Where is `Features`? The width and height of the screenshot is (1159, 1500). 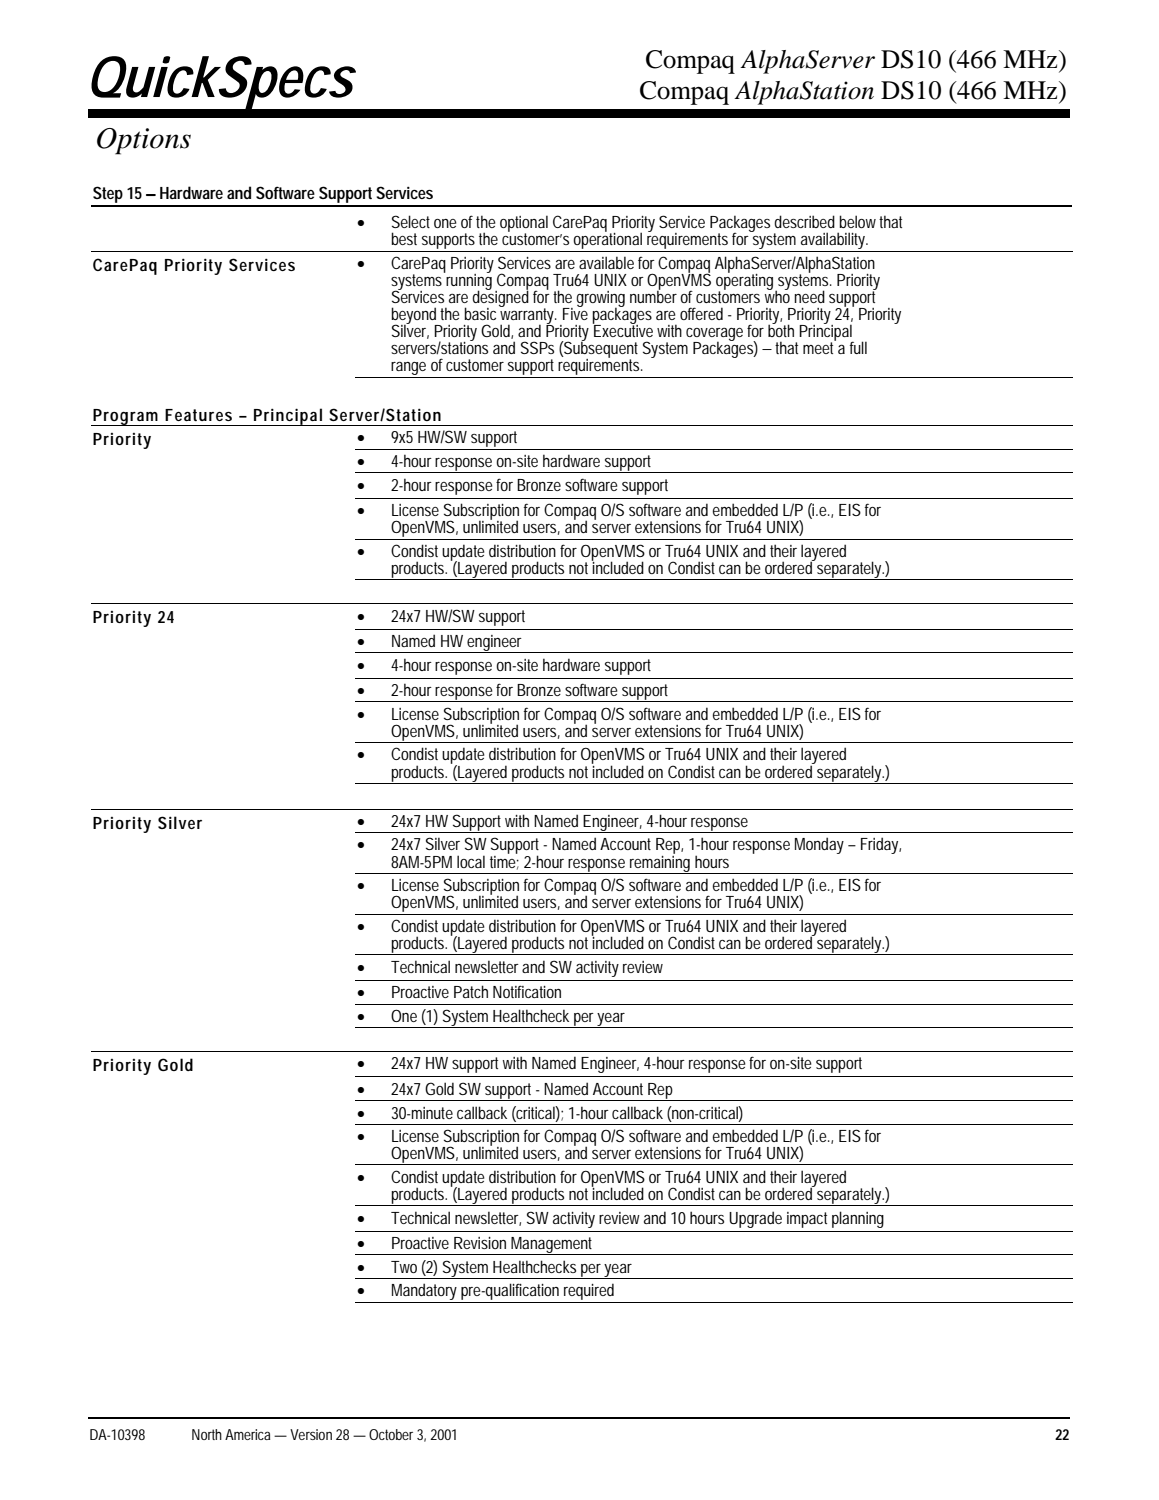 Features is located at coordinates (198, 415).
